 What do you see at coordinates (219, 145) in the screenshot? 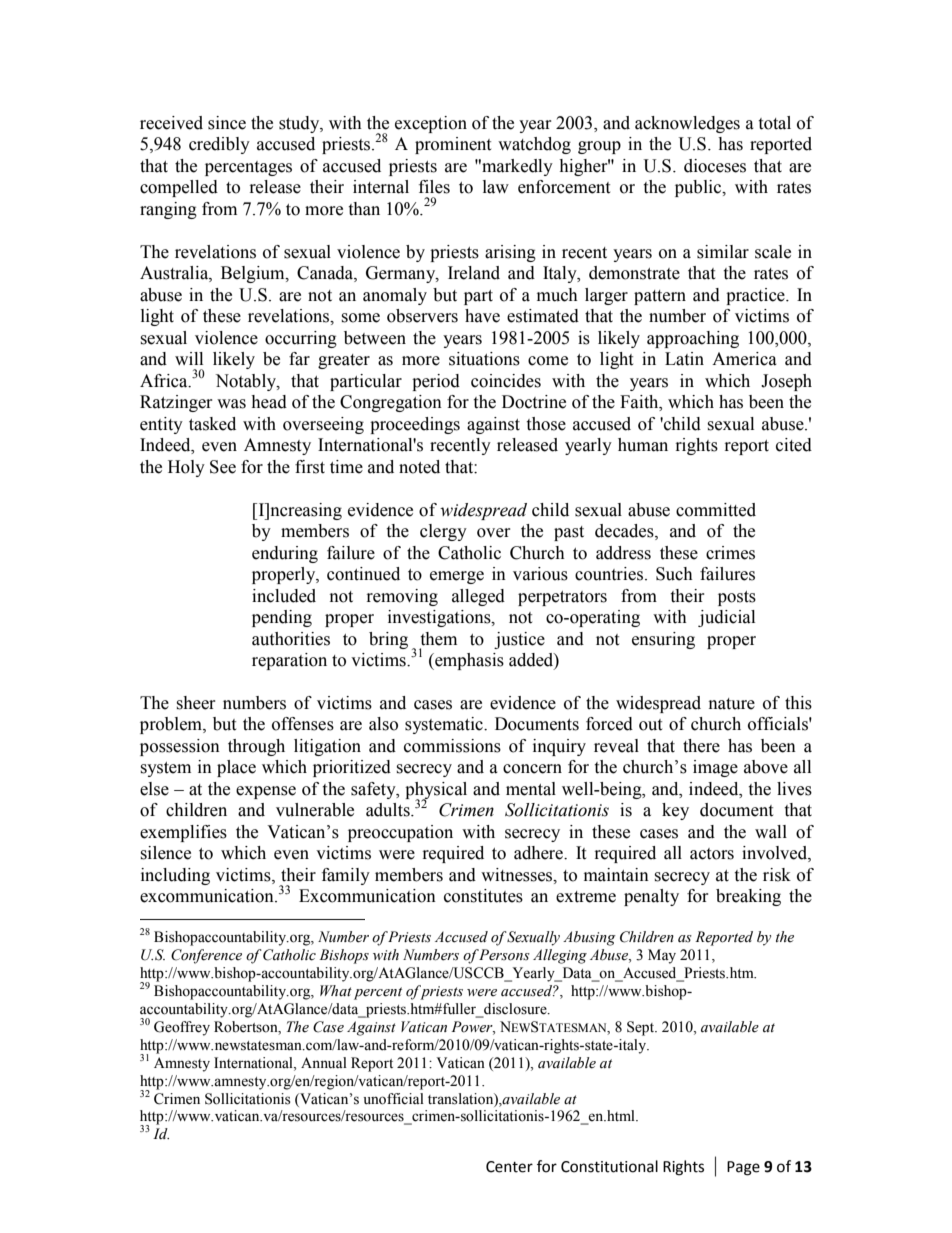
I see `credibly` at bounding box center [219, 145].
